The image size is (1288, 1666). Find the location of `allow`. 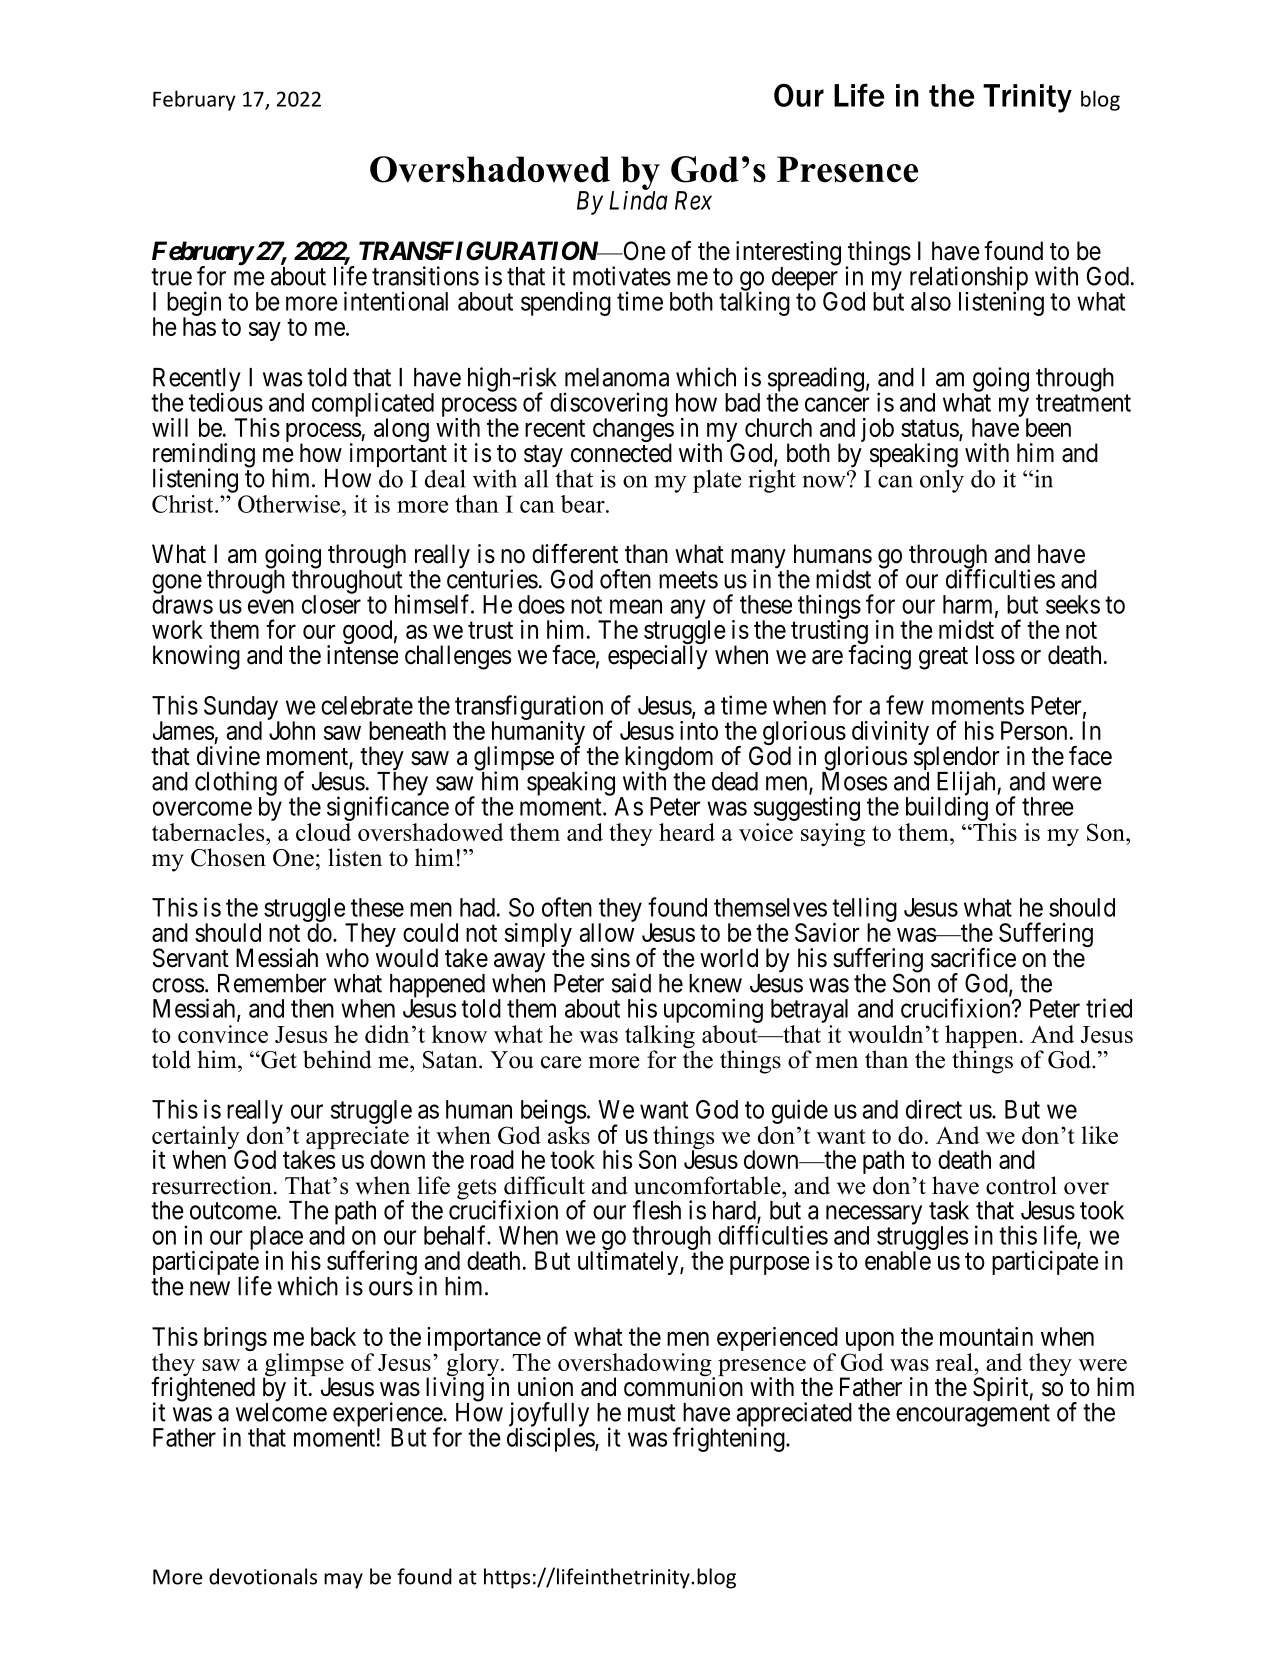

allow is located at coordinates (607, 932).
